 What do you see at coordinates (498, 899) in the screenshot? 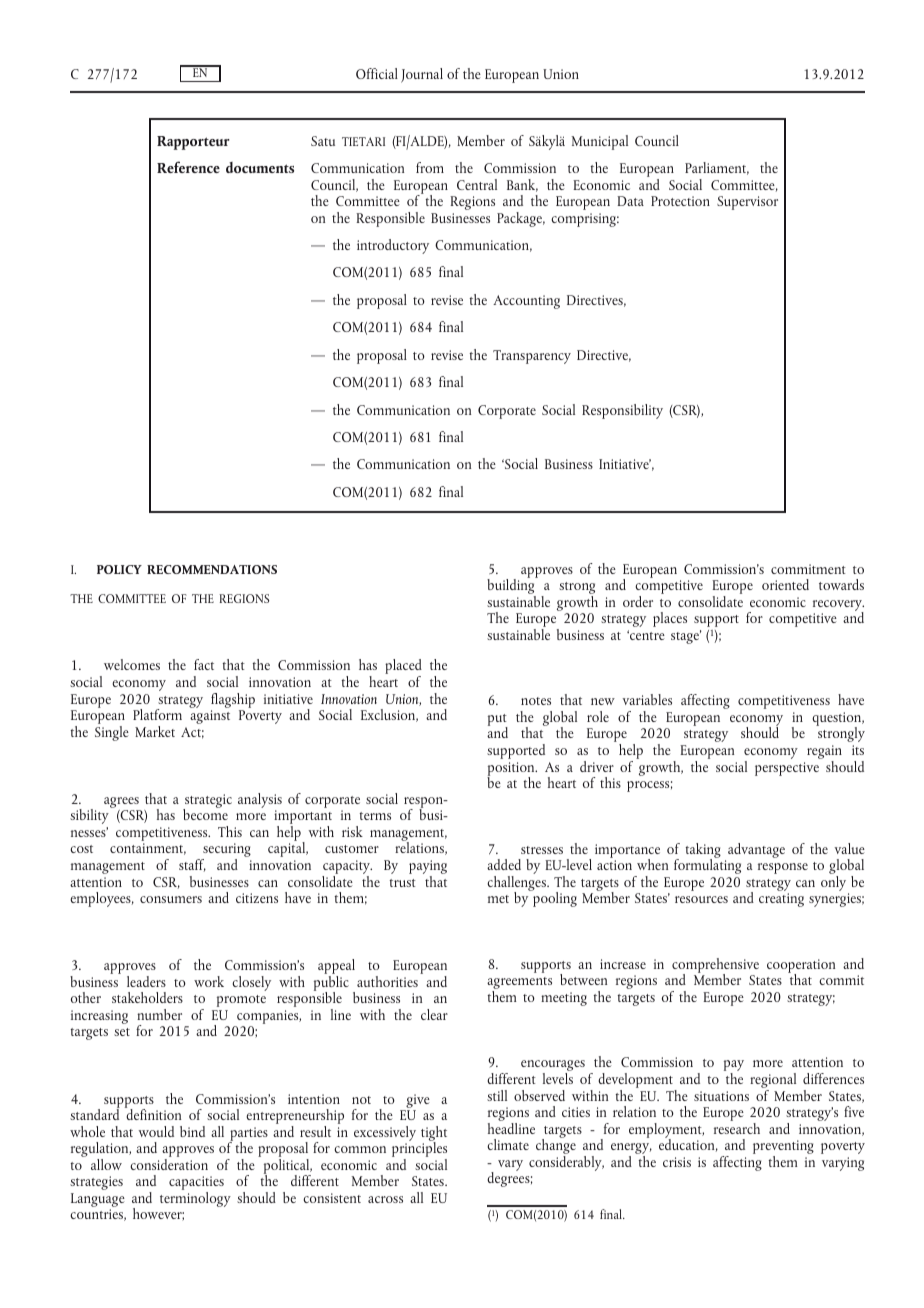
I see `met` at bounding box center [498, 899].
